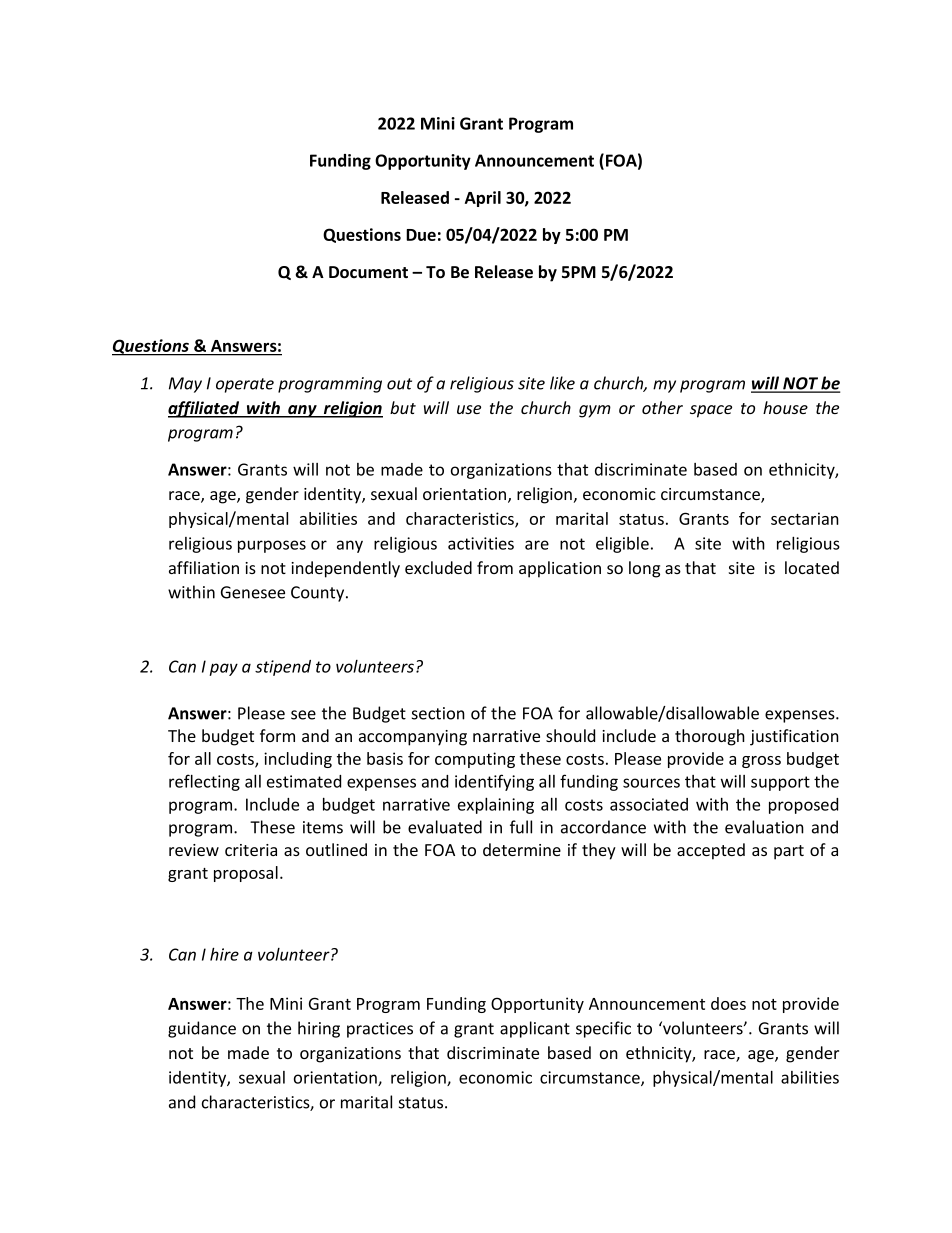 The image size is (952, 1233). What do you see at coordinates (368, 272) in the screenshot?
I see `Document` at bounding box center [368, 272].
